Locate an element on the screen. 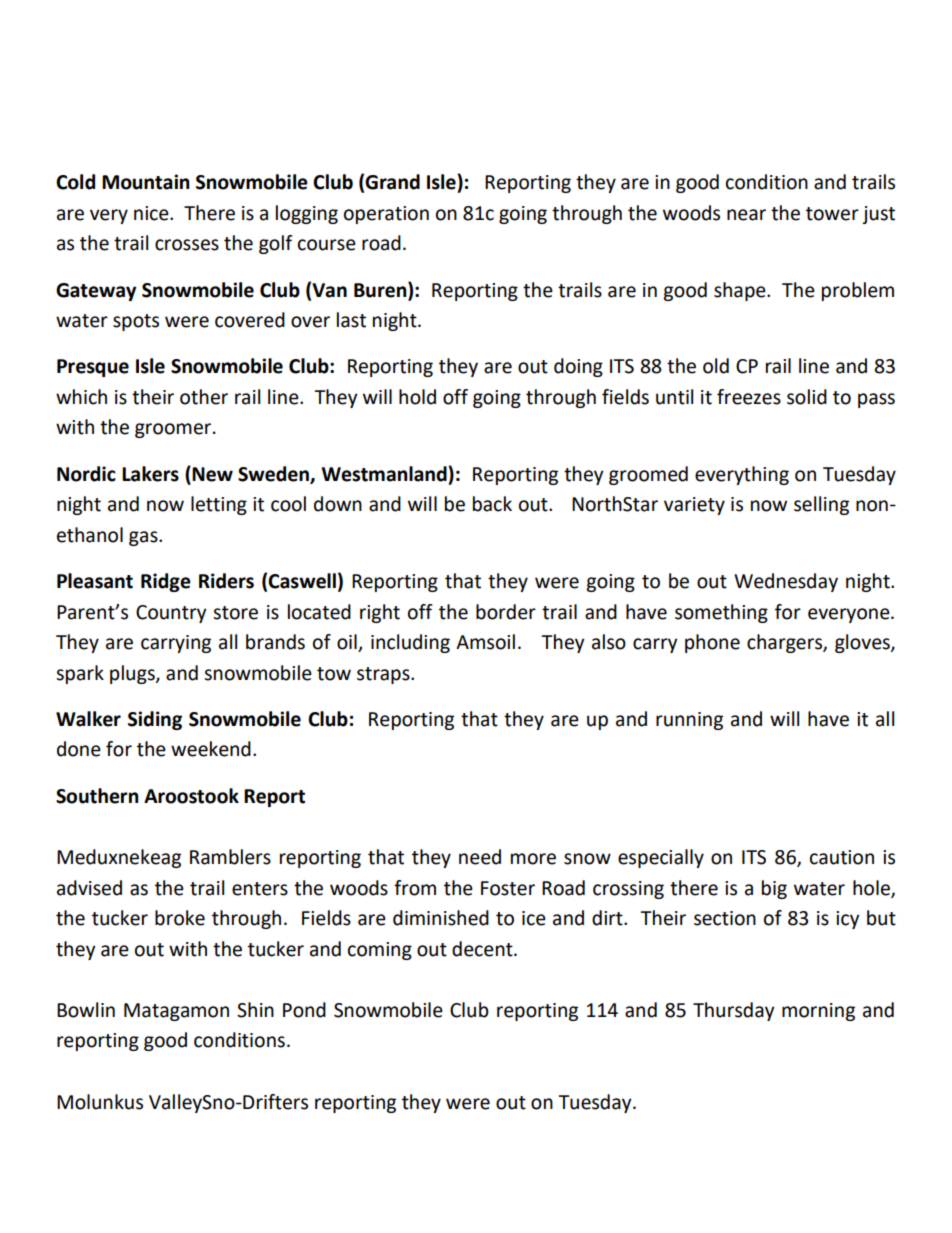 This screenshot has height=1233, width=952. Shin is located at coordinates (255, 1010).
